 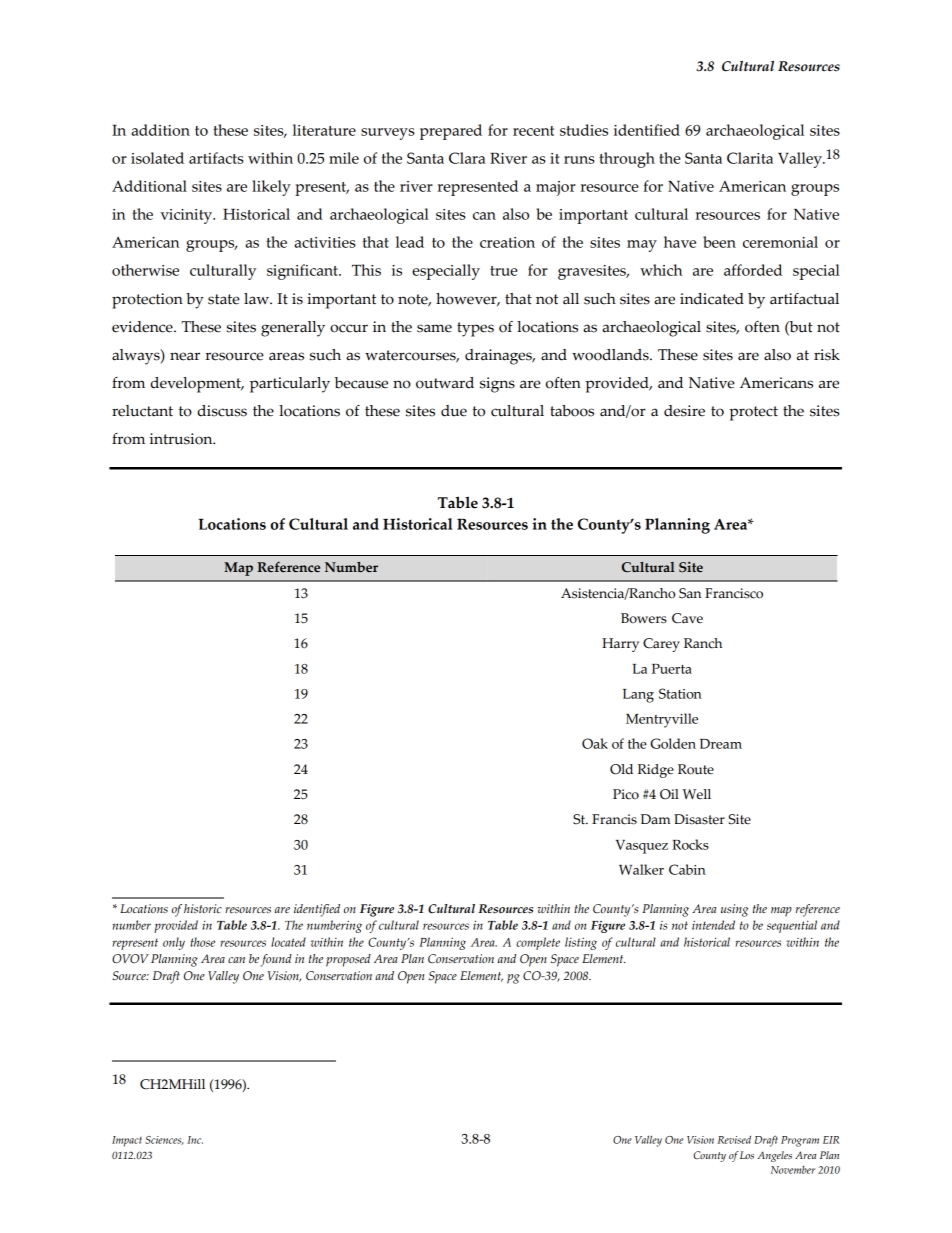 I want to click on Clara, so click(x=467, y=158).
